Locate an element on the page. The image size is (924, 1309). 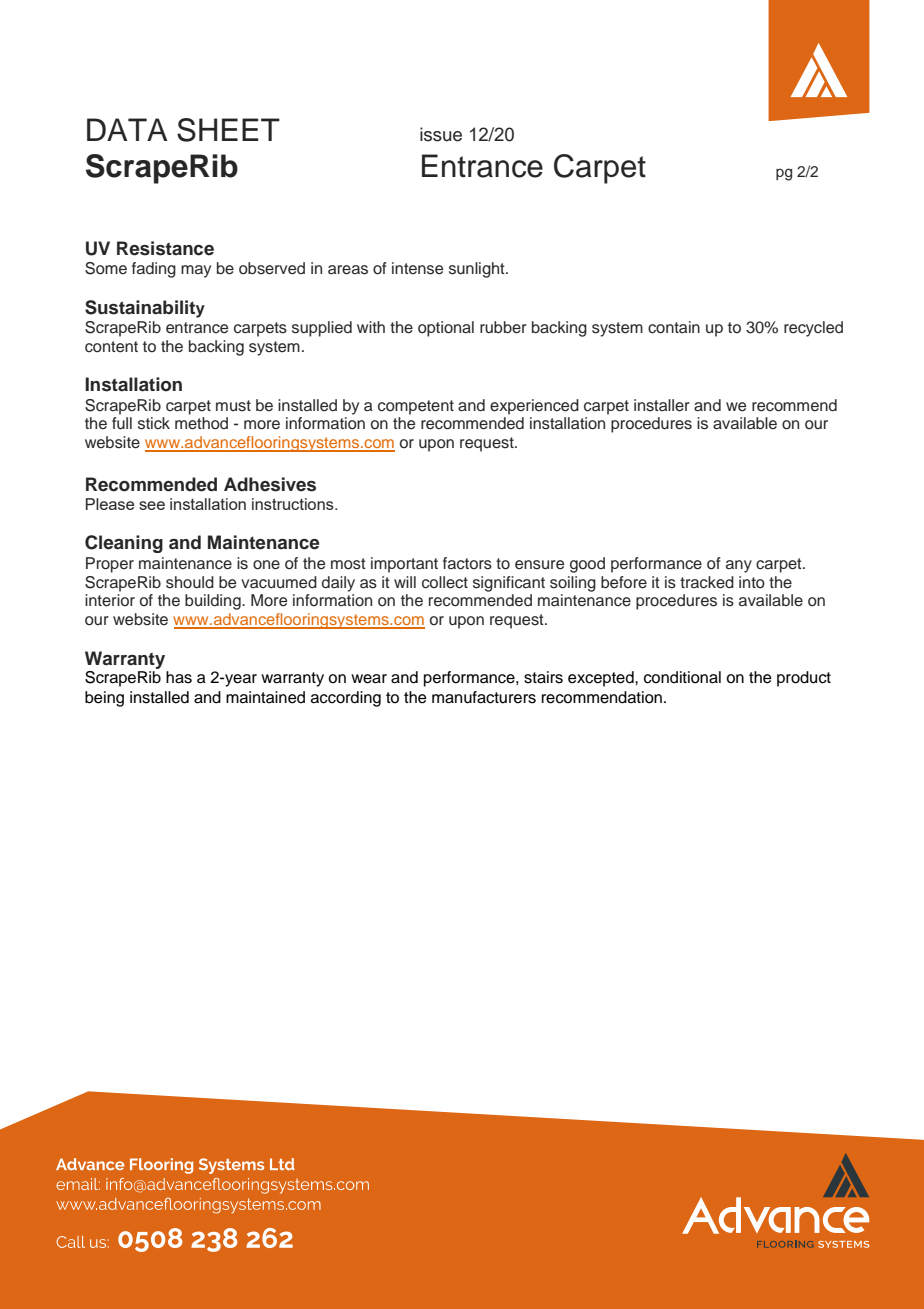
sunlight is located at coordinates (478, 270).
